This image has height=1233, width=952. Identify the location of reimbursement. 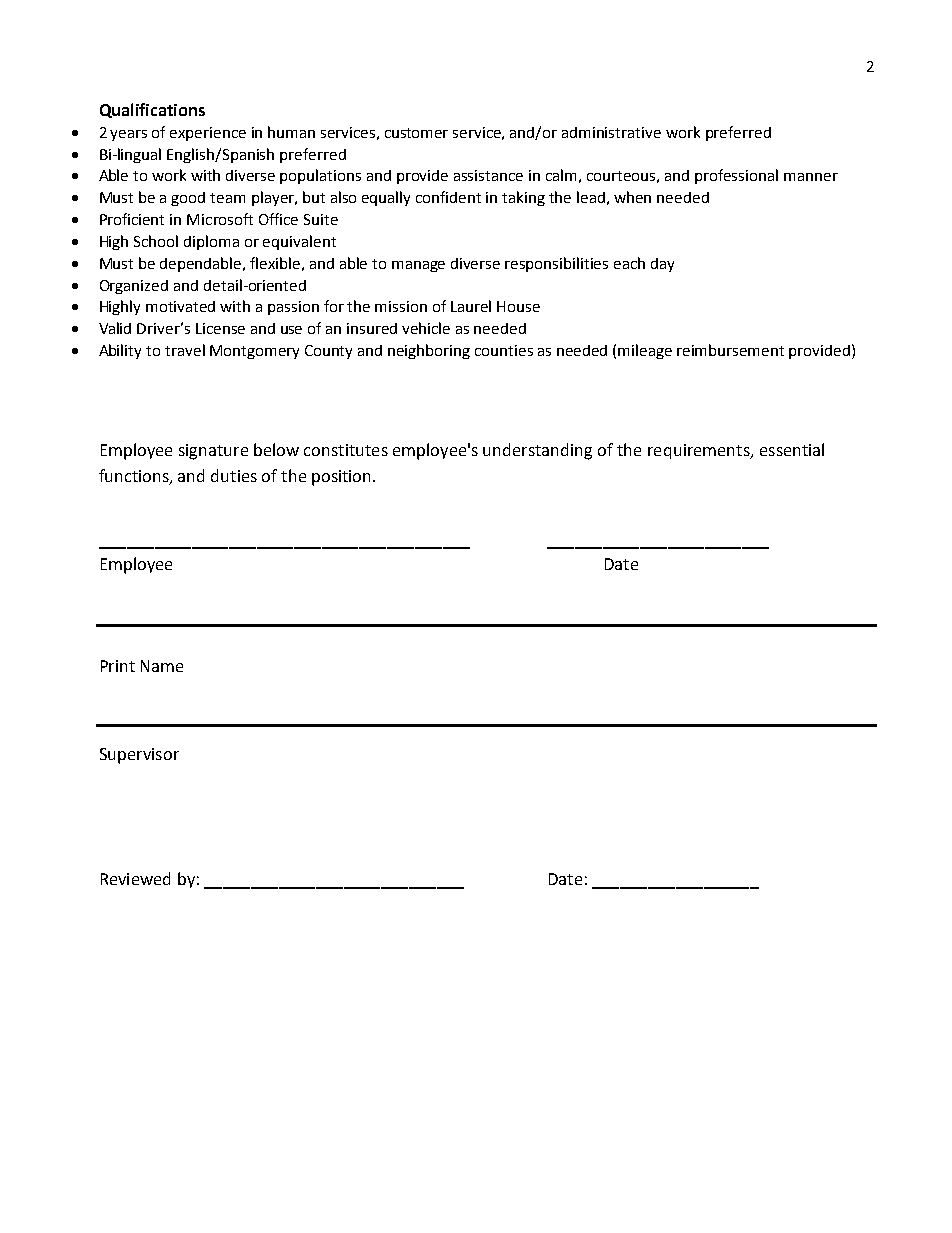
(730, 350).
